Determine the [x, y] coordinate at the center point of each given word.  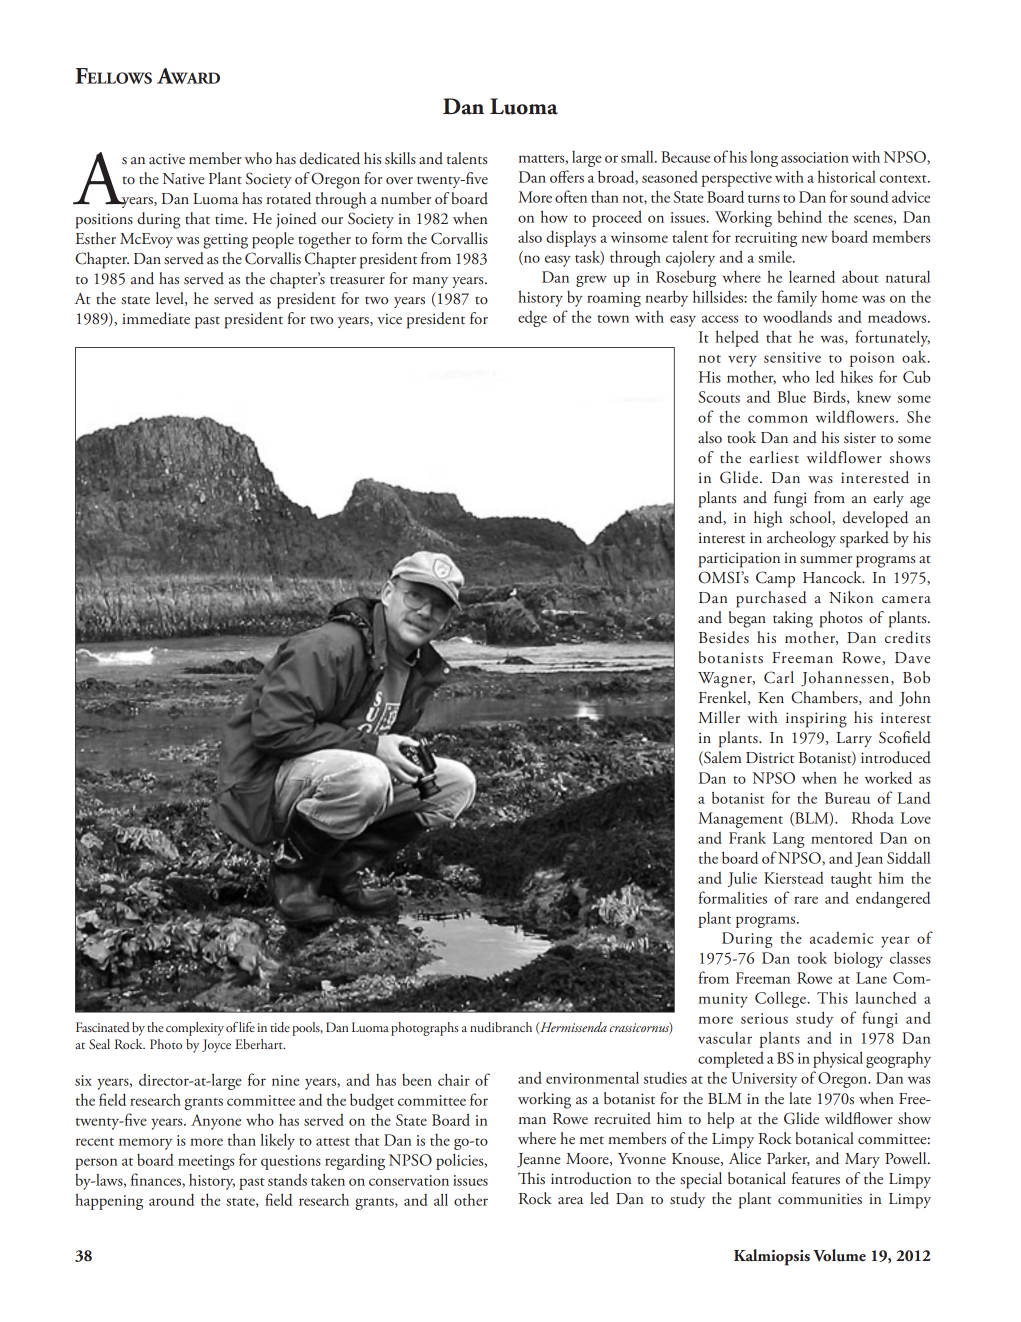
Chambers [825, 698]
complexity [195, 1029]
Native [183, 179]
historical [847, 176]
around [171, 1200]
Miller [719, 717]
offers [567, 176]
